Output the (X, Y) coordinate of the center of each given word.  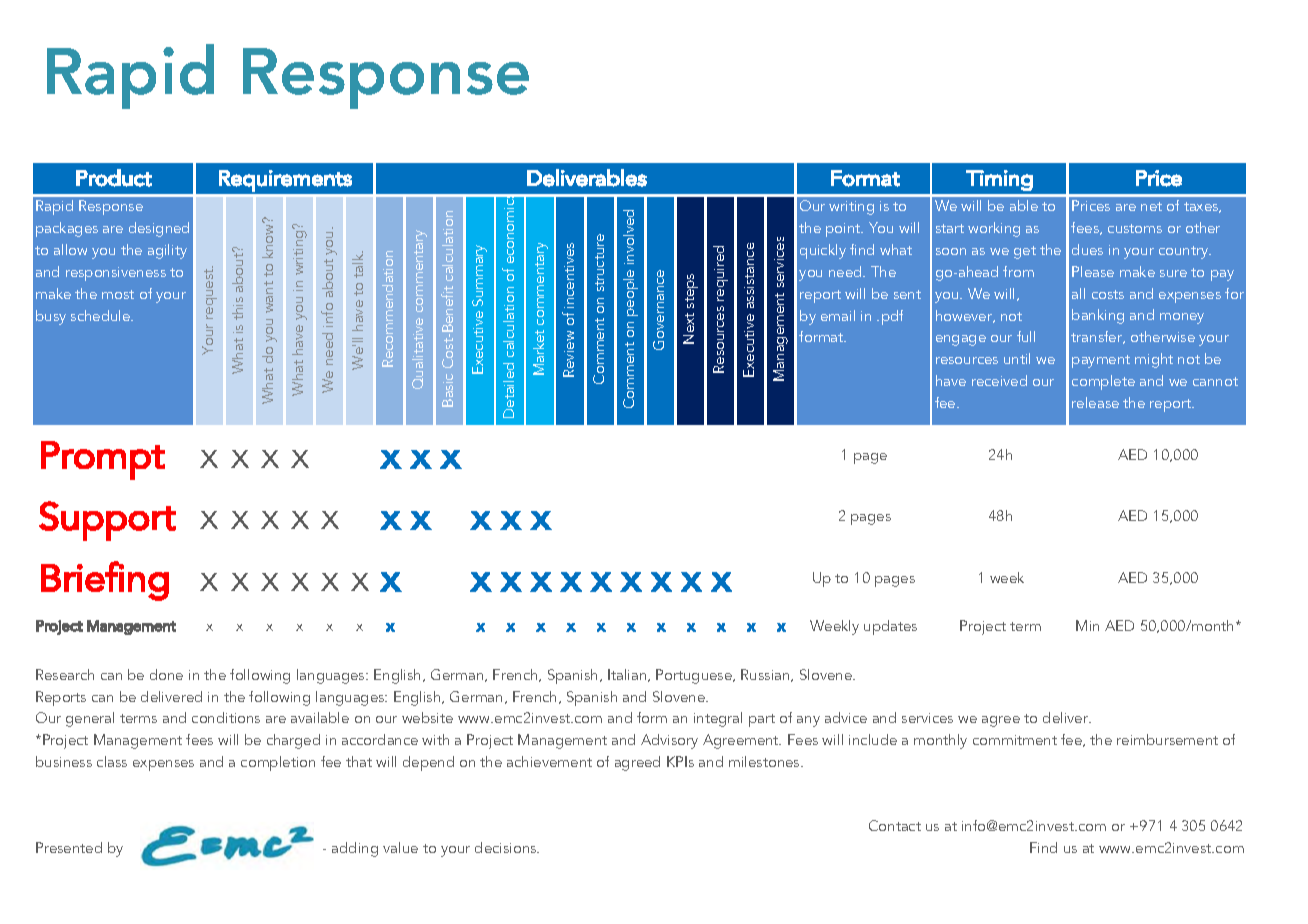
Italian (628, 675)
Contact (895, 825)
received (999, 380)
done (166, 674)
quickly (823, 251)
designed (159, 229)
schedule (102, 315)
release (1095, 402)
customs (1135, 228)
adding (355, 849)
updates (890, 627)
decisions (507, 847)
